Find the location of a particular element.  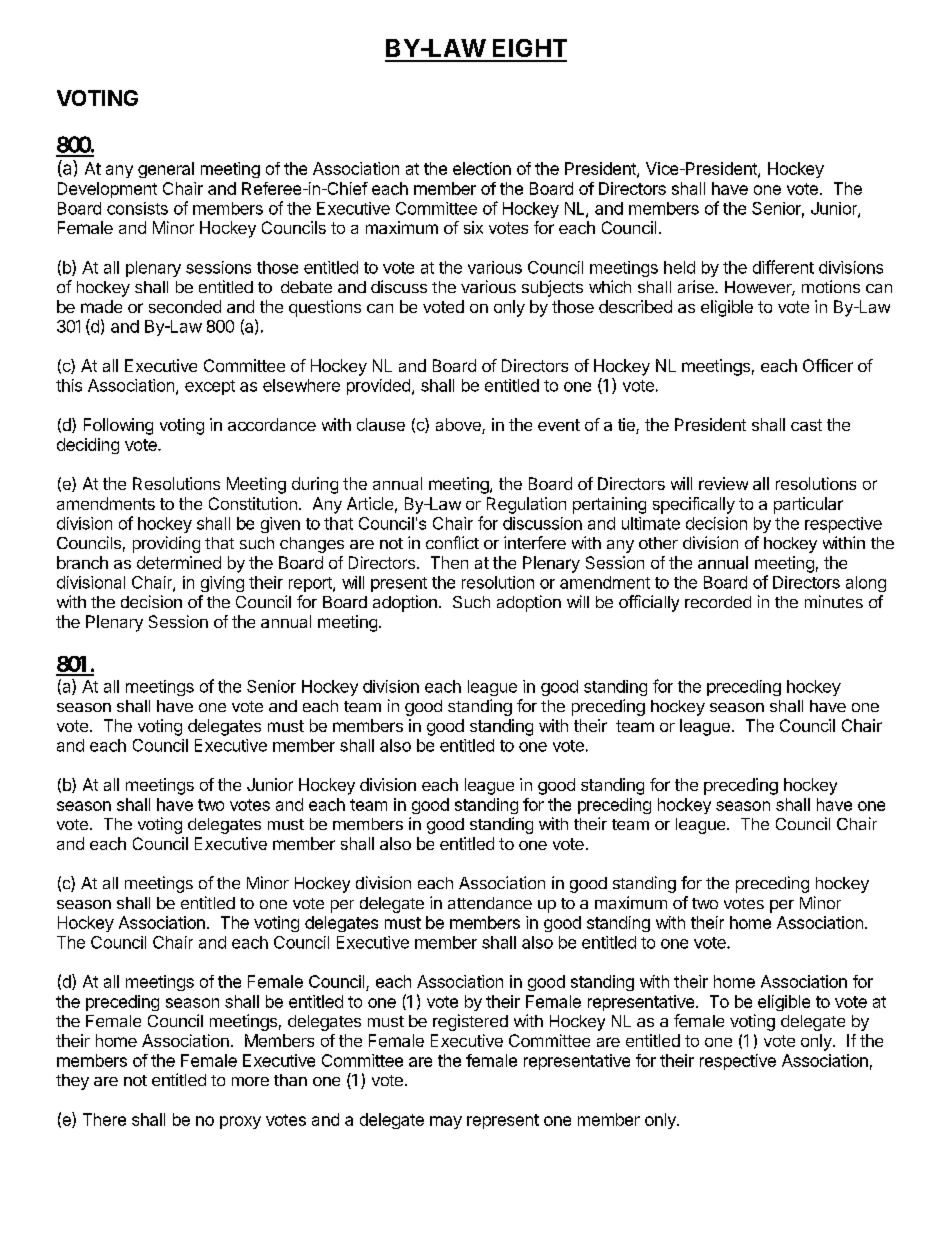

election is located at coordinates (482, 168).
